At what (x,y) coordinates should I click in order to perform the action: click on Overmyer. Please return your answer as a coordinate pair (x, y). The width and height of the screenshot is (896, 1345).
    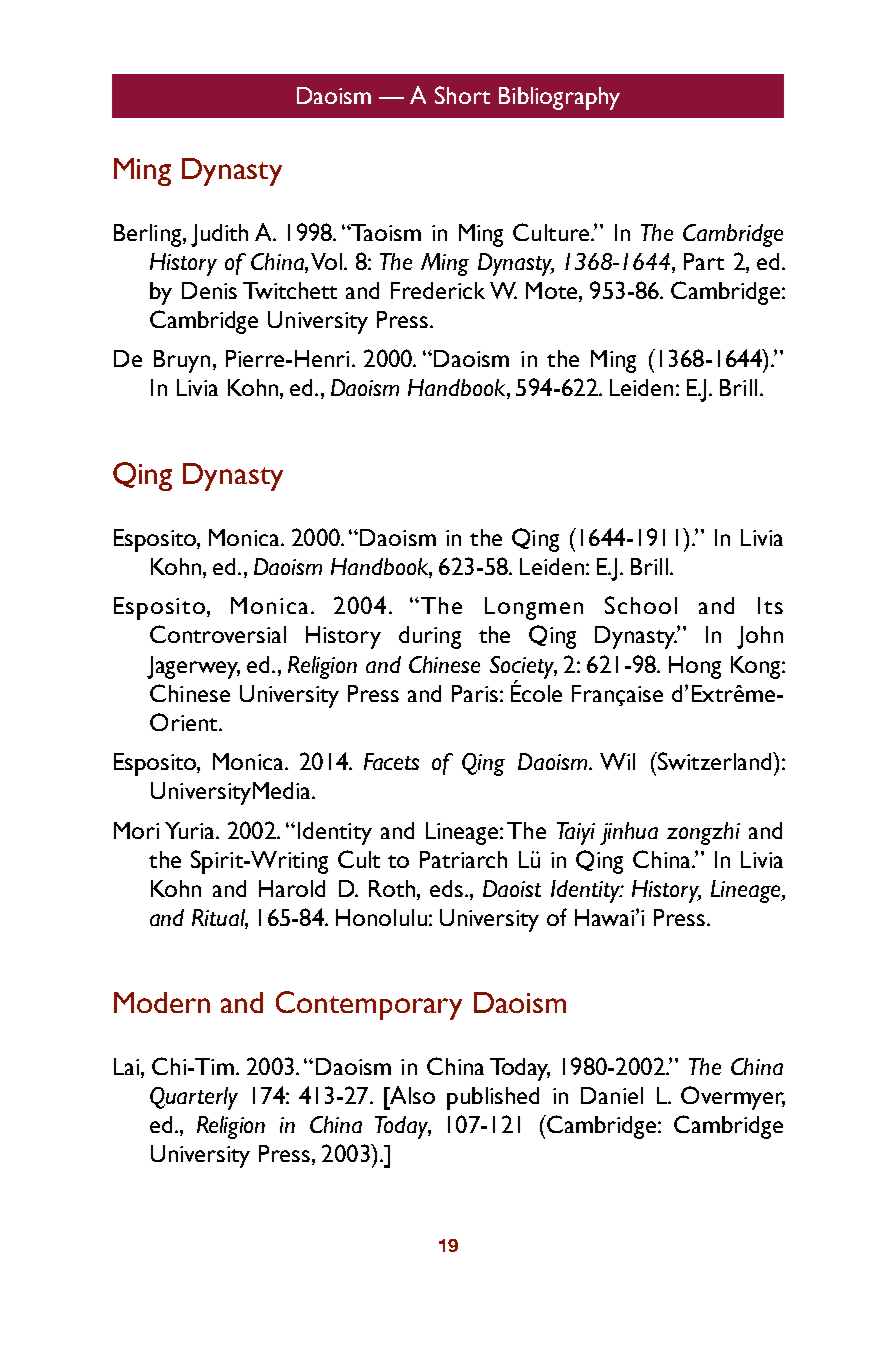
    Looking at the image, I should click on (733, 1098).
